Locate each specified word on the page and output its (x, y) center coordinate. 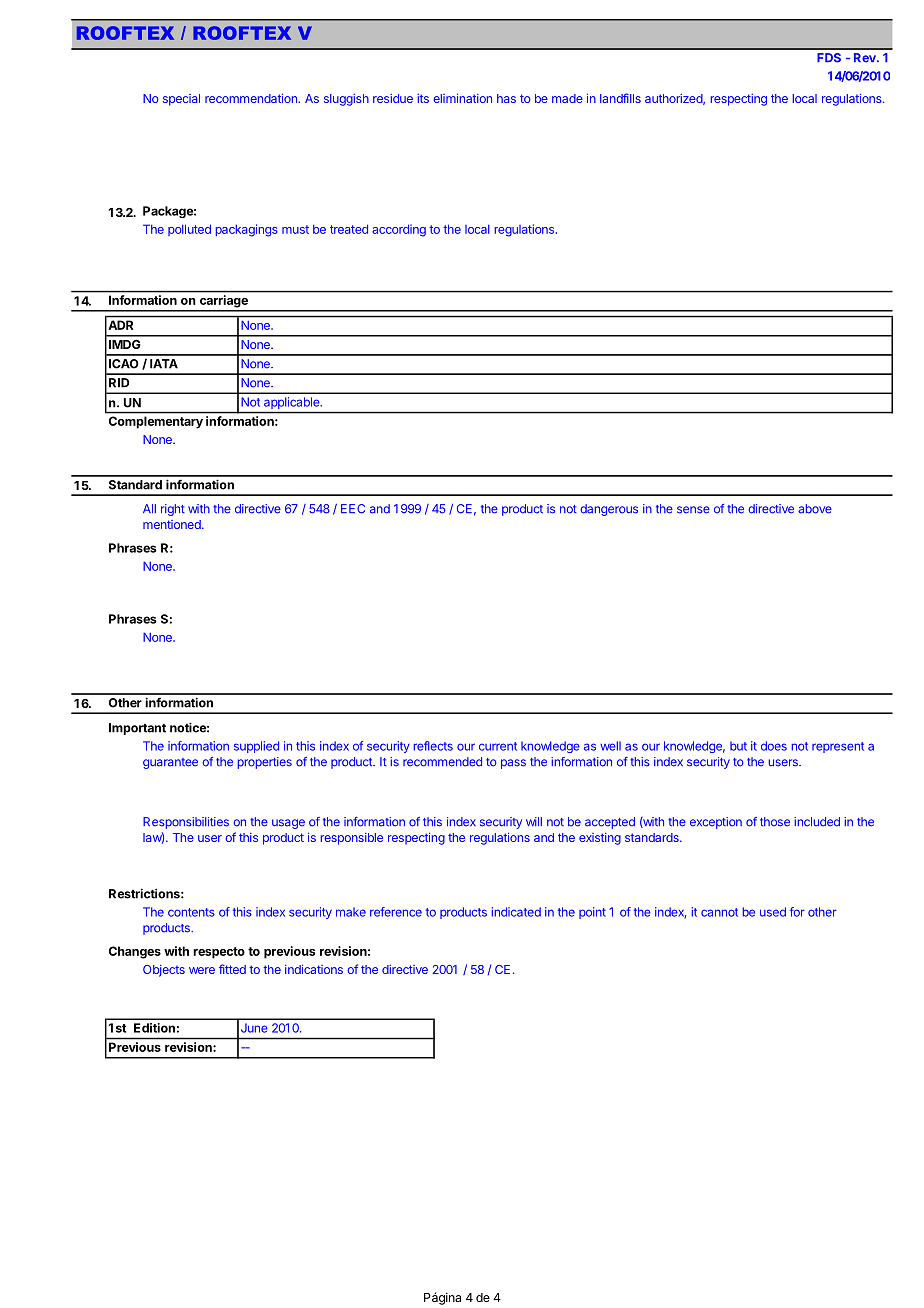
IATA (164, 364)
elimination (462, 98)
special (181, 100)
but (738, 746)
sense (693, 510)
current (498, 746)
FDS (829, 58)
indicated (516, 912)
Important (137, 729)
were (202, 970)
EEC (353, 509)
